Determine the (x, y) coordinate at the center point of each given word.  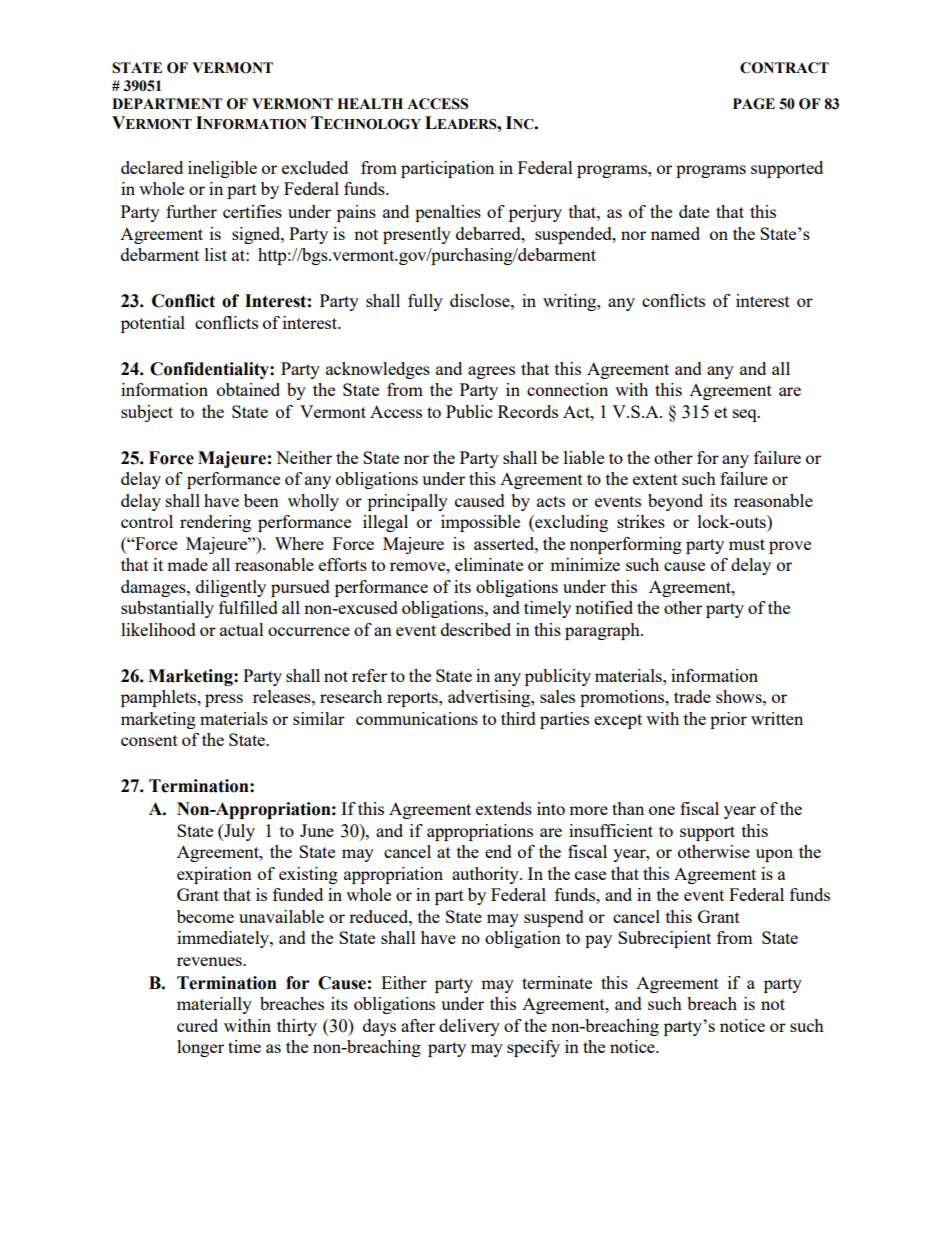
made (187, 564)
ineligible (222, 169)
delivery (469, 1027)
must (747, 544)
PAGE (754, 104)
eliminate (489, 564)
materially (214, 1005)
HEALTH (370, 103)
